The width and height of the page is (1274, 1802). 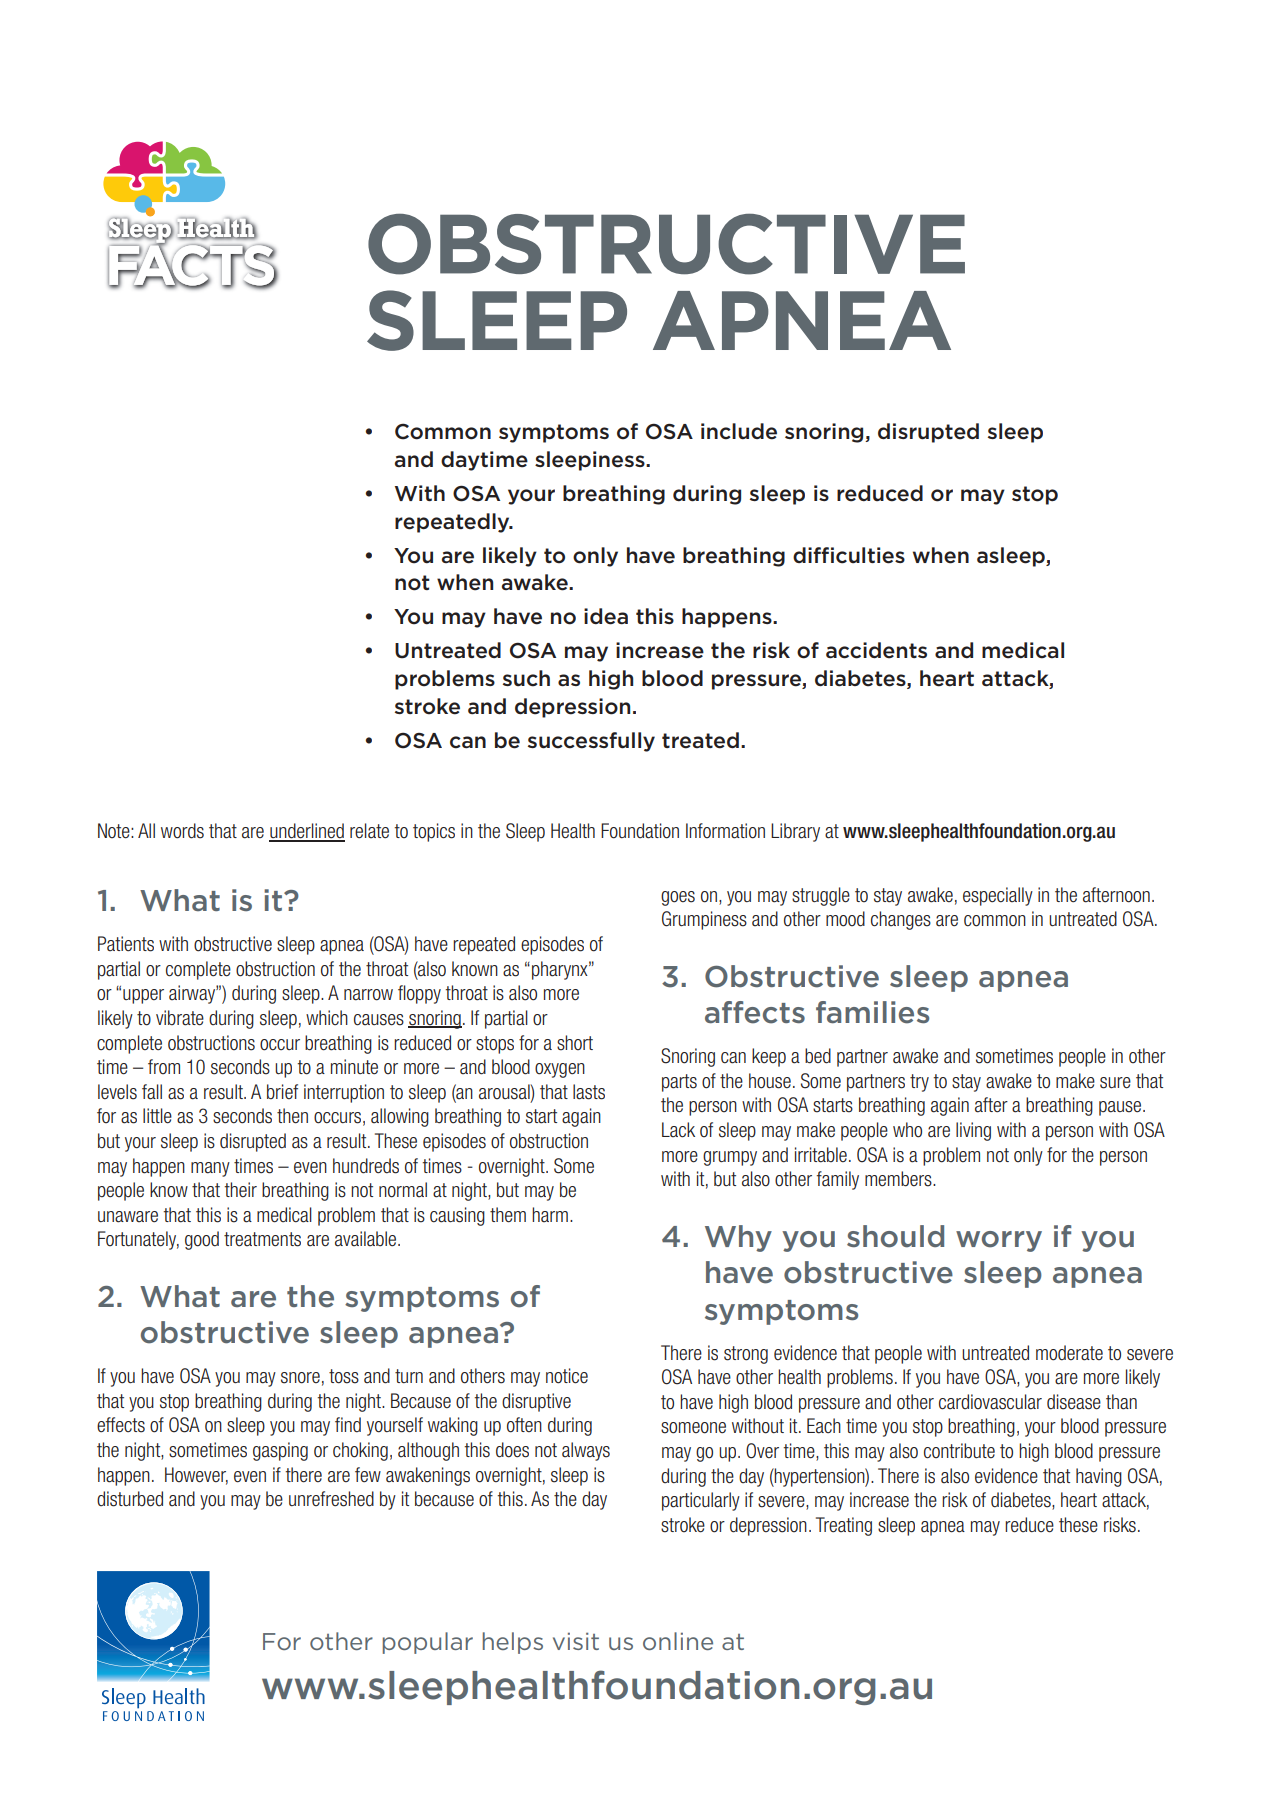 I want to click on idea, so click(x=606, y=616).
